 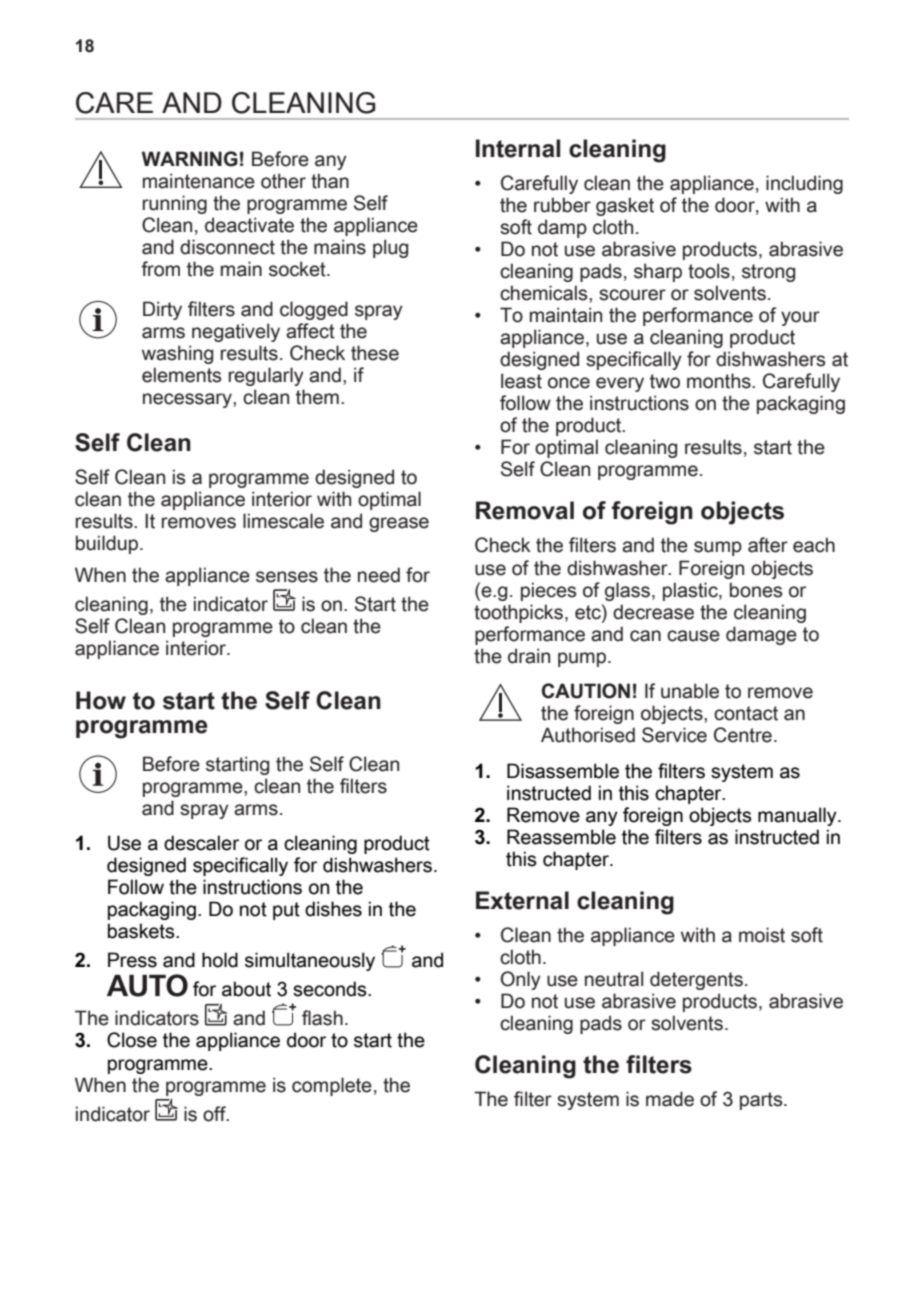 I want to click on complete, so click(x=332, y=1086).
